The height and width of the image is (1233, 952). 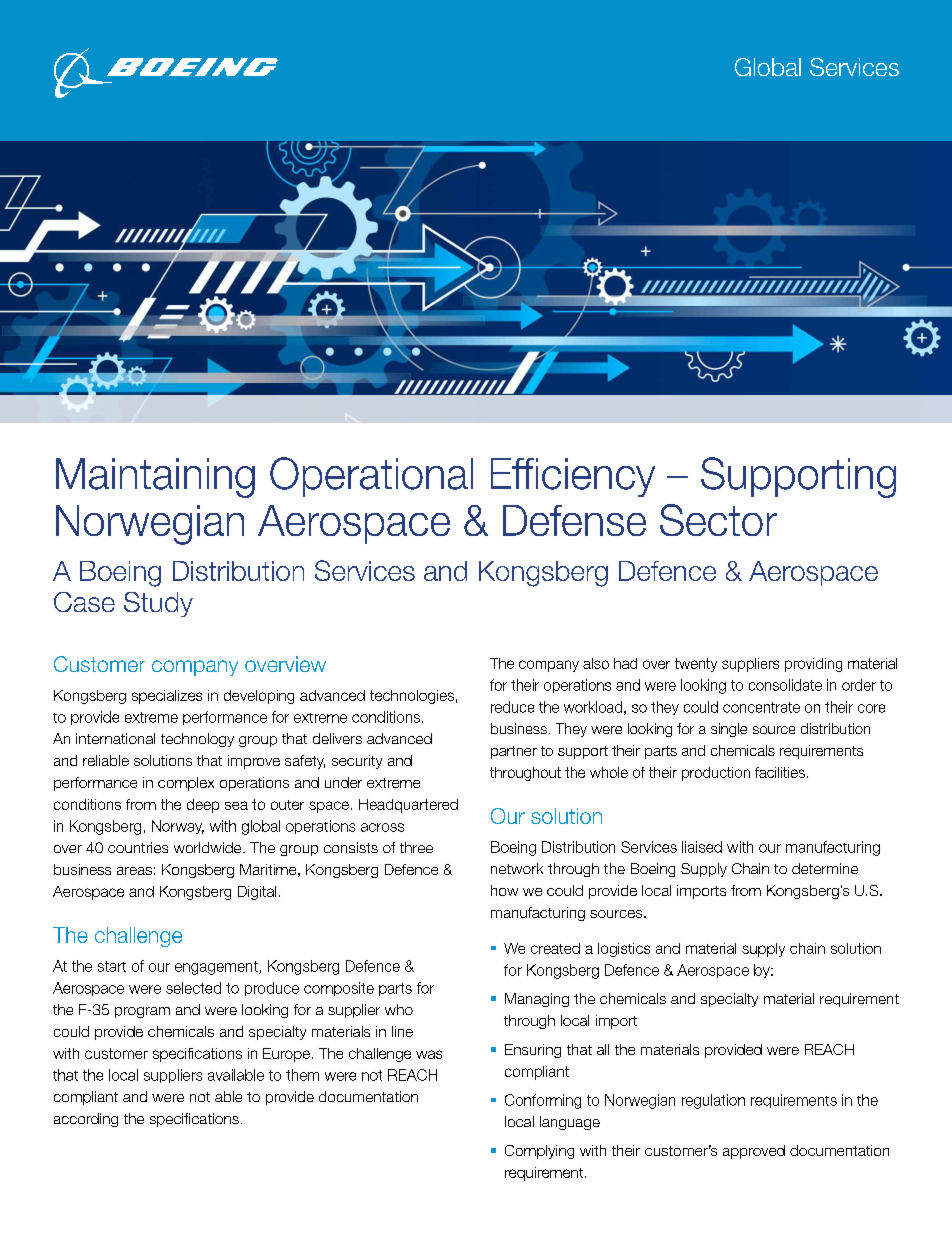 I want to click on according, so click(x=86, y=1120).
